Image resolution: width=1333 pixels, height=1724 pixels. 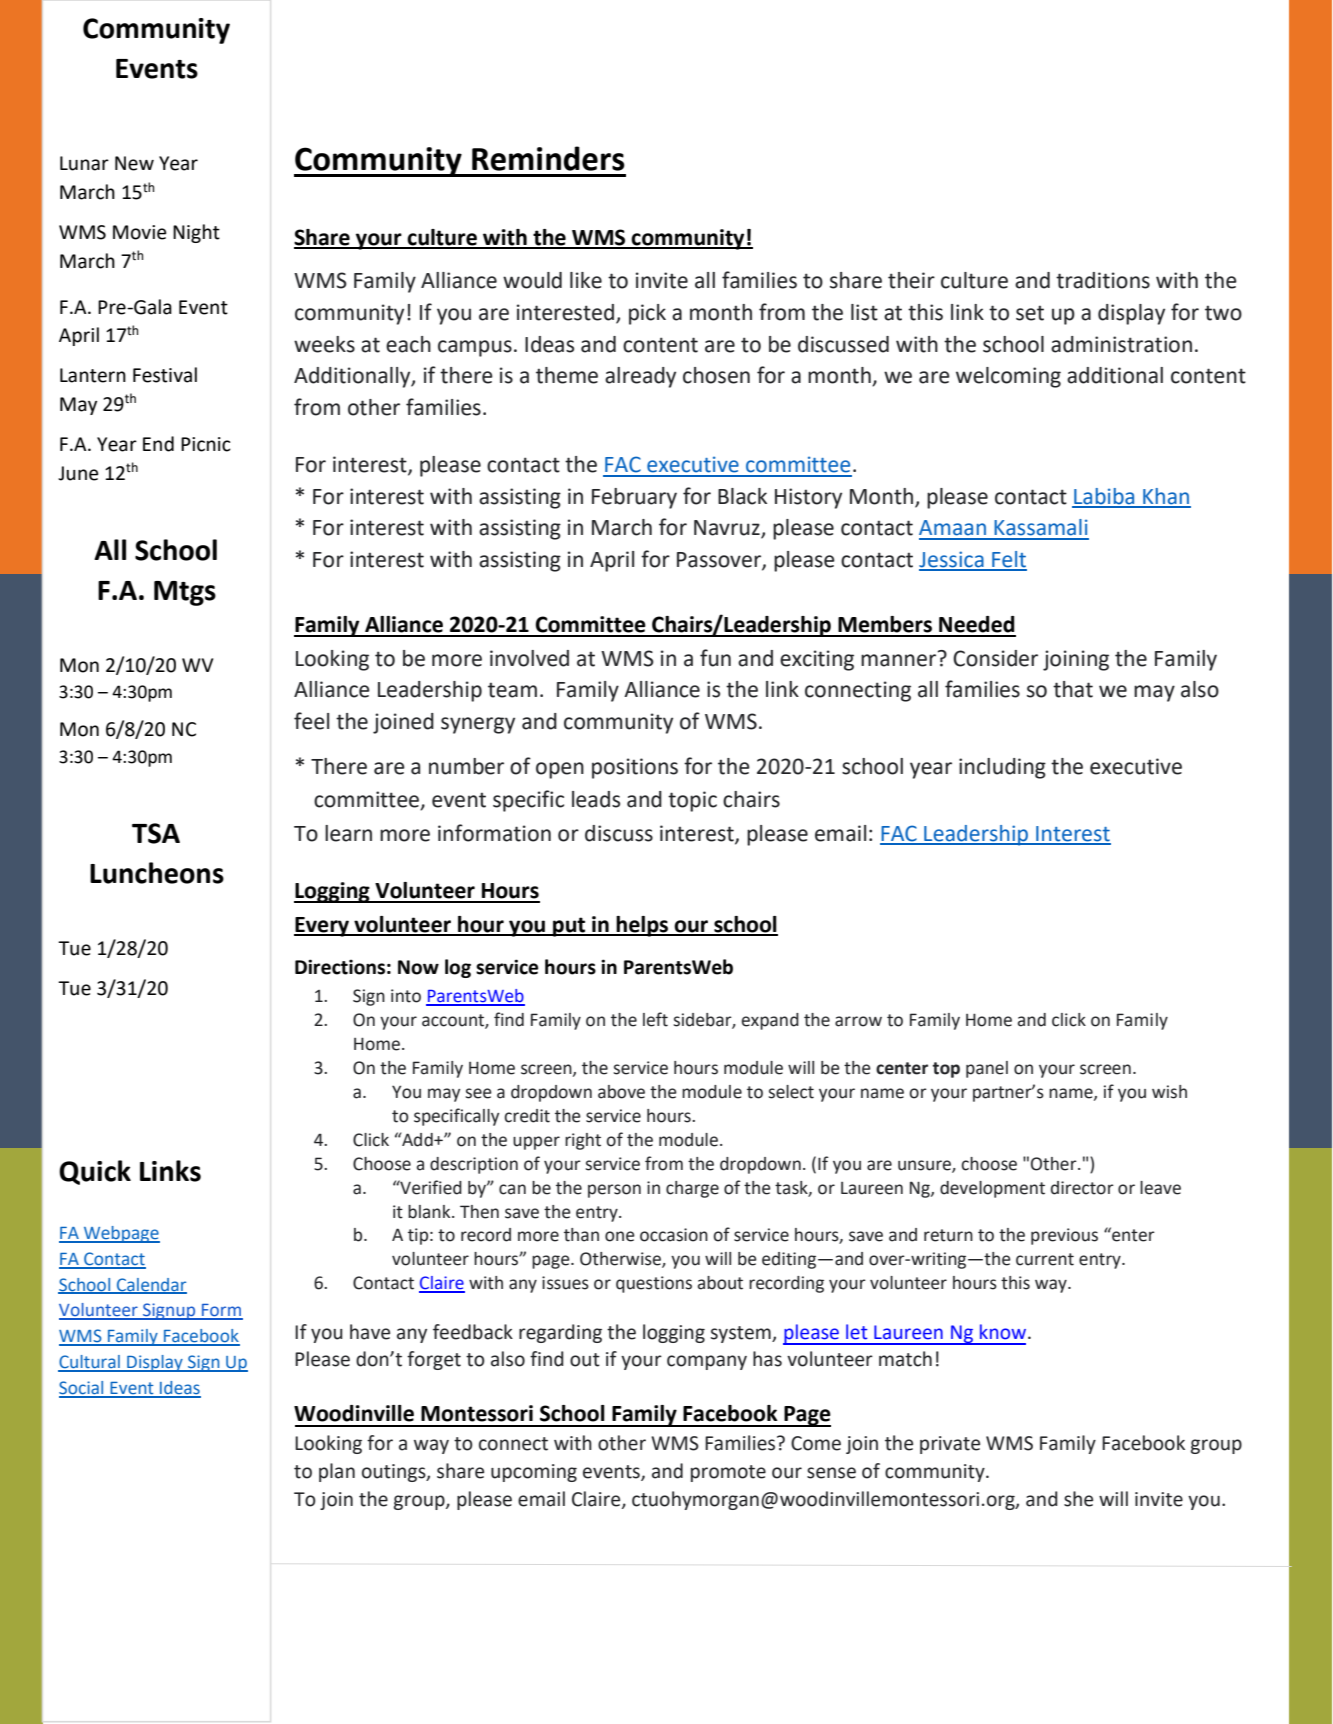 What do you see at coordinates (1002, 768) in the screenshot?
I see `including` at bounding box center [1002, 768].
